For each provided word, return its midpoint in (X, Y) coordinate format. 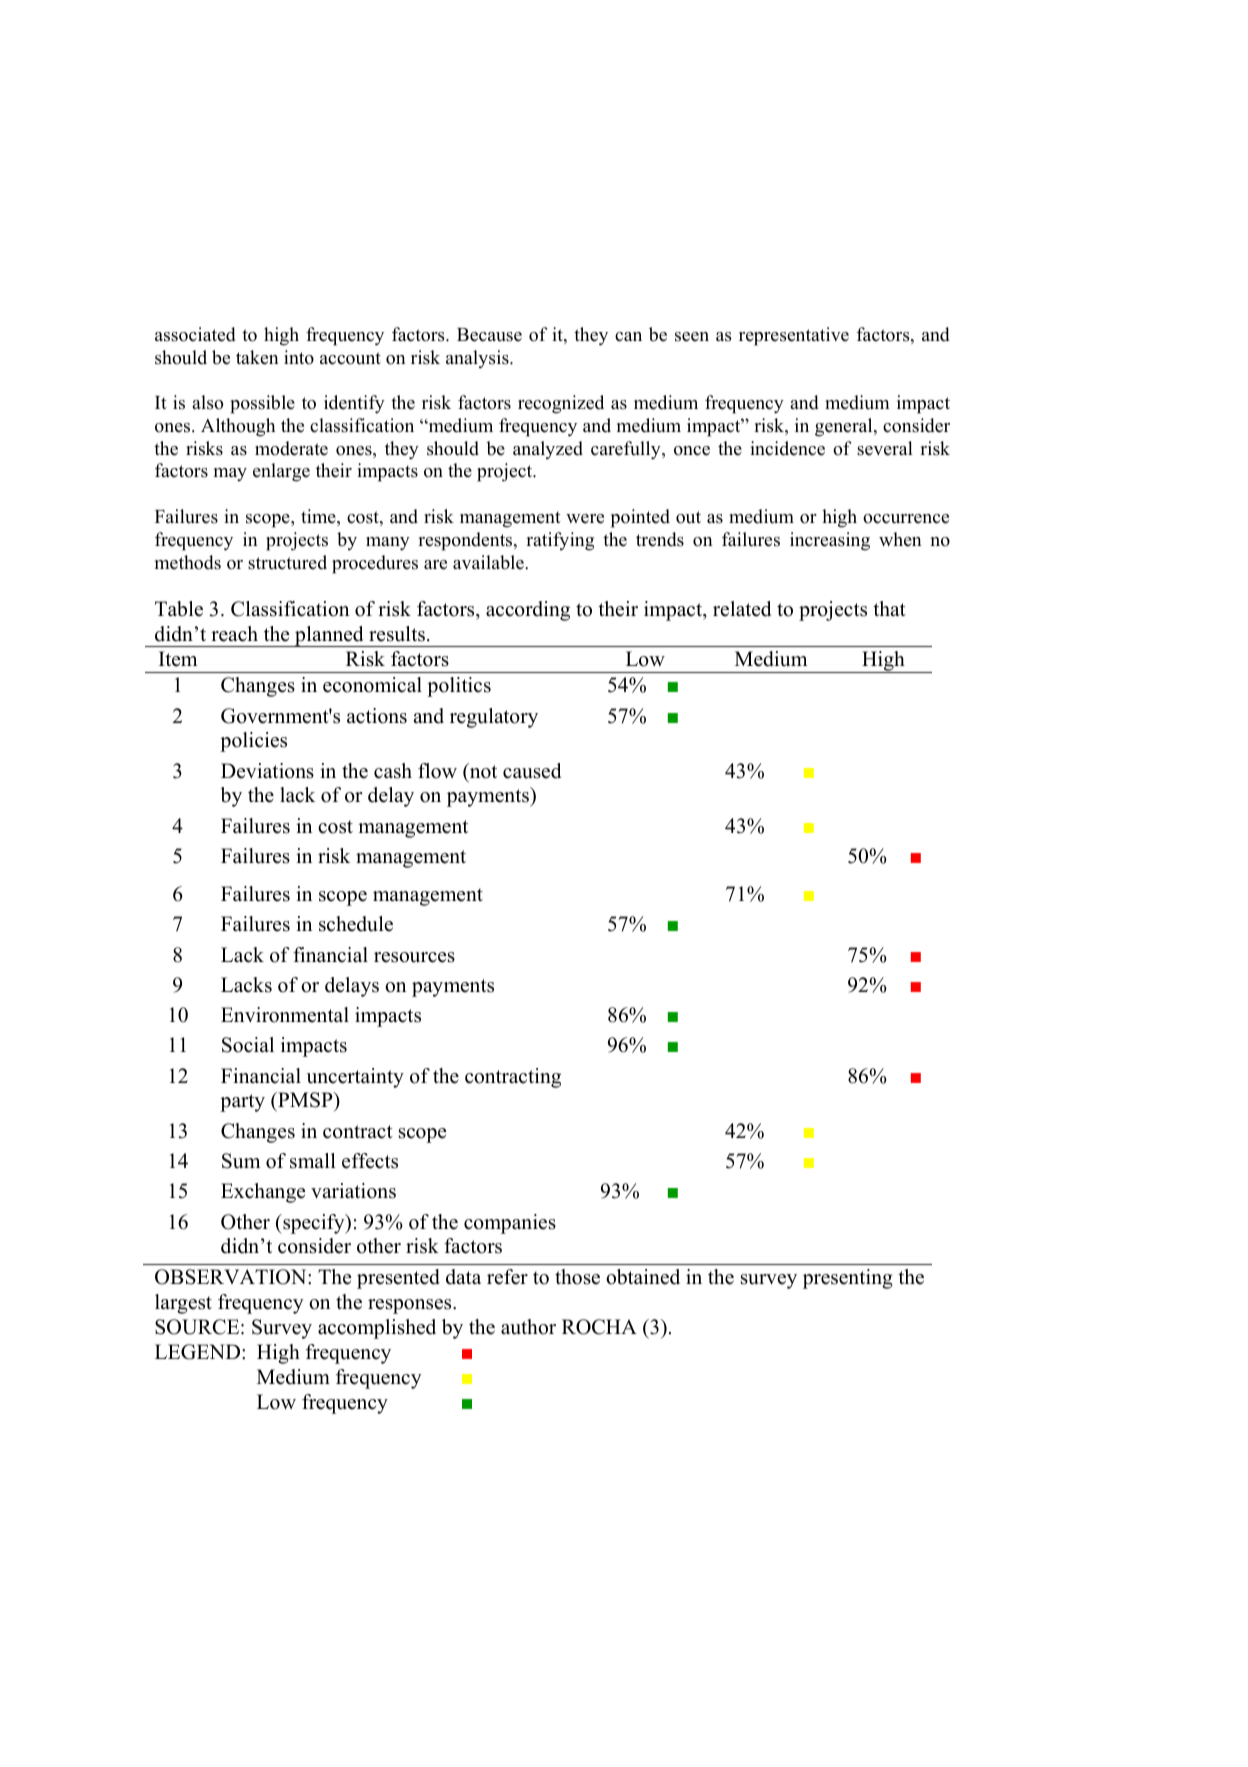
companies (510, 1224)
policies (253, 742)
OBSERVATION (232, 1277)
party (242, 1103)
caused (532, 771)
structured (287, 562)
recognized (561, 404)
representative (794, 336)
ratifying (560, 541)
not (482, 771)
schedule (356, 924)
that (889, 608)
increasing (830, 541)
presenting (848, 1279)
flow (437, 771)
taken (257, 357)
